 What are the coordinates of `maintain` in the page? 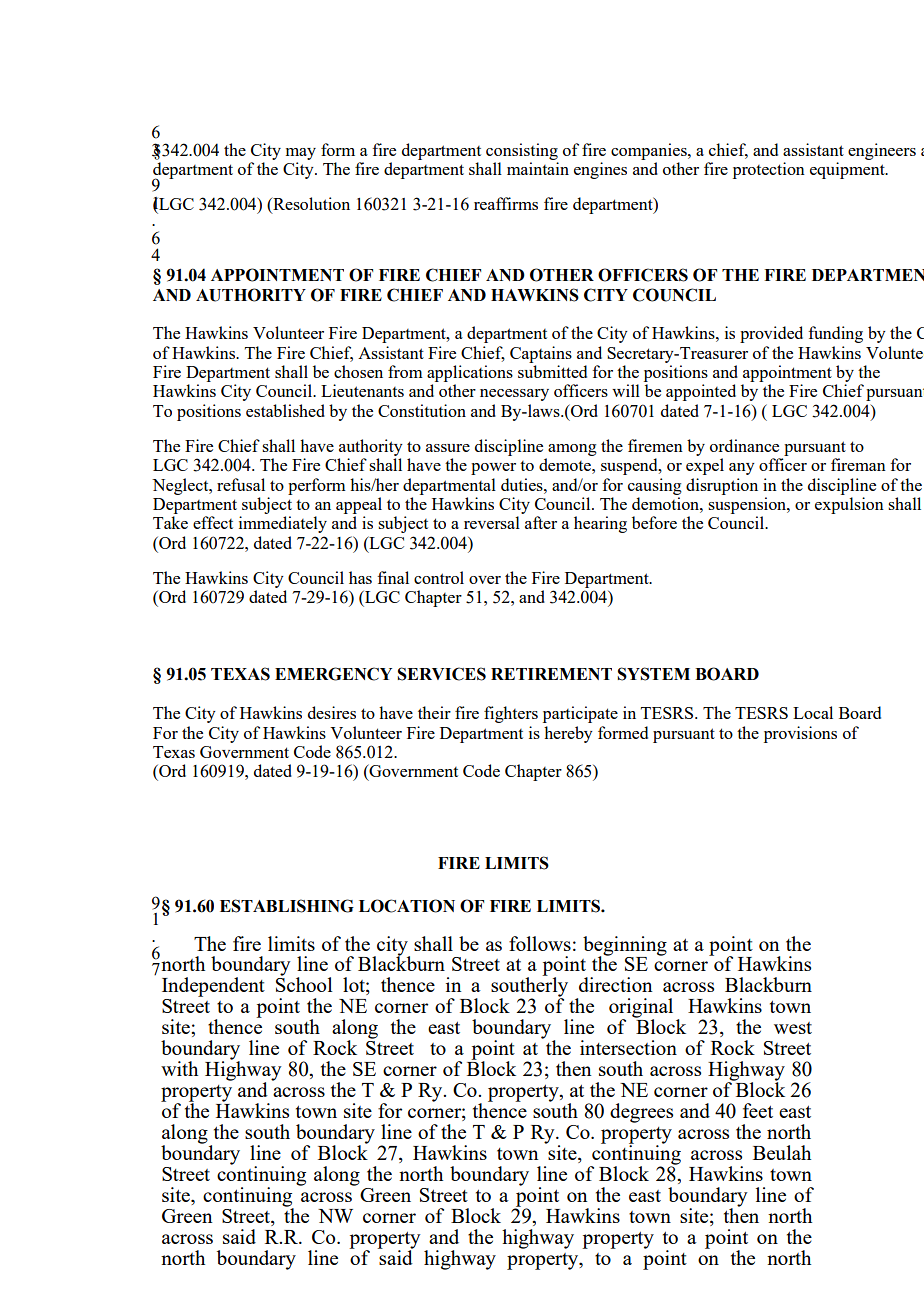 It's located at (538, 168).
